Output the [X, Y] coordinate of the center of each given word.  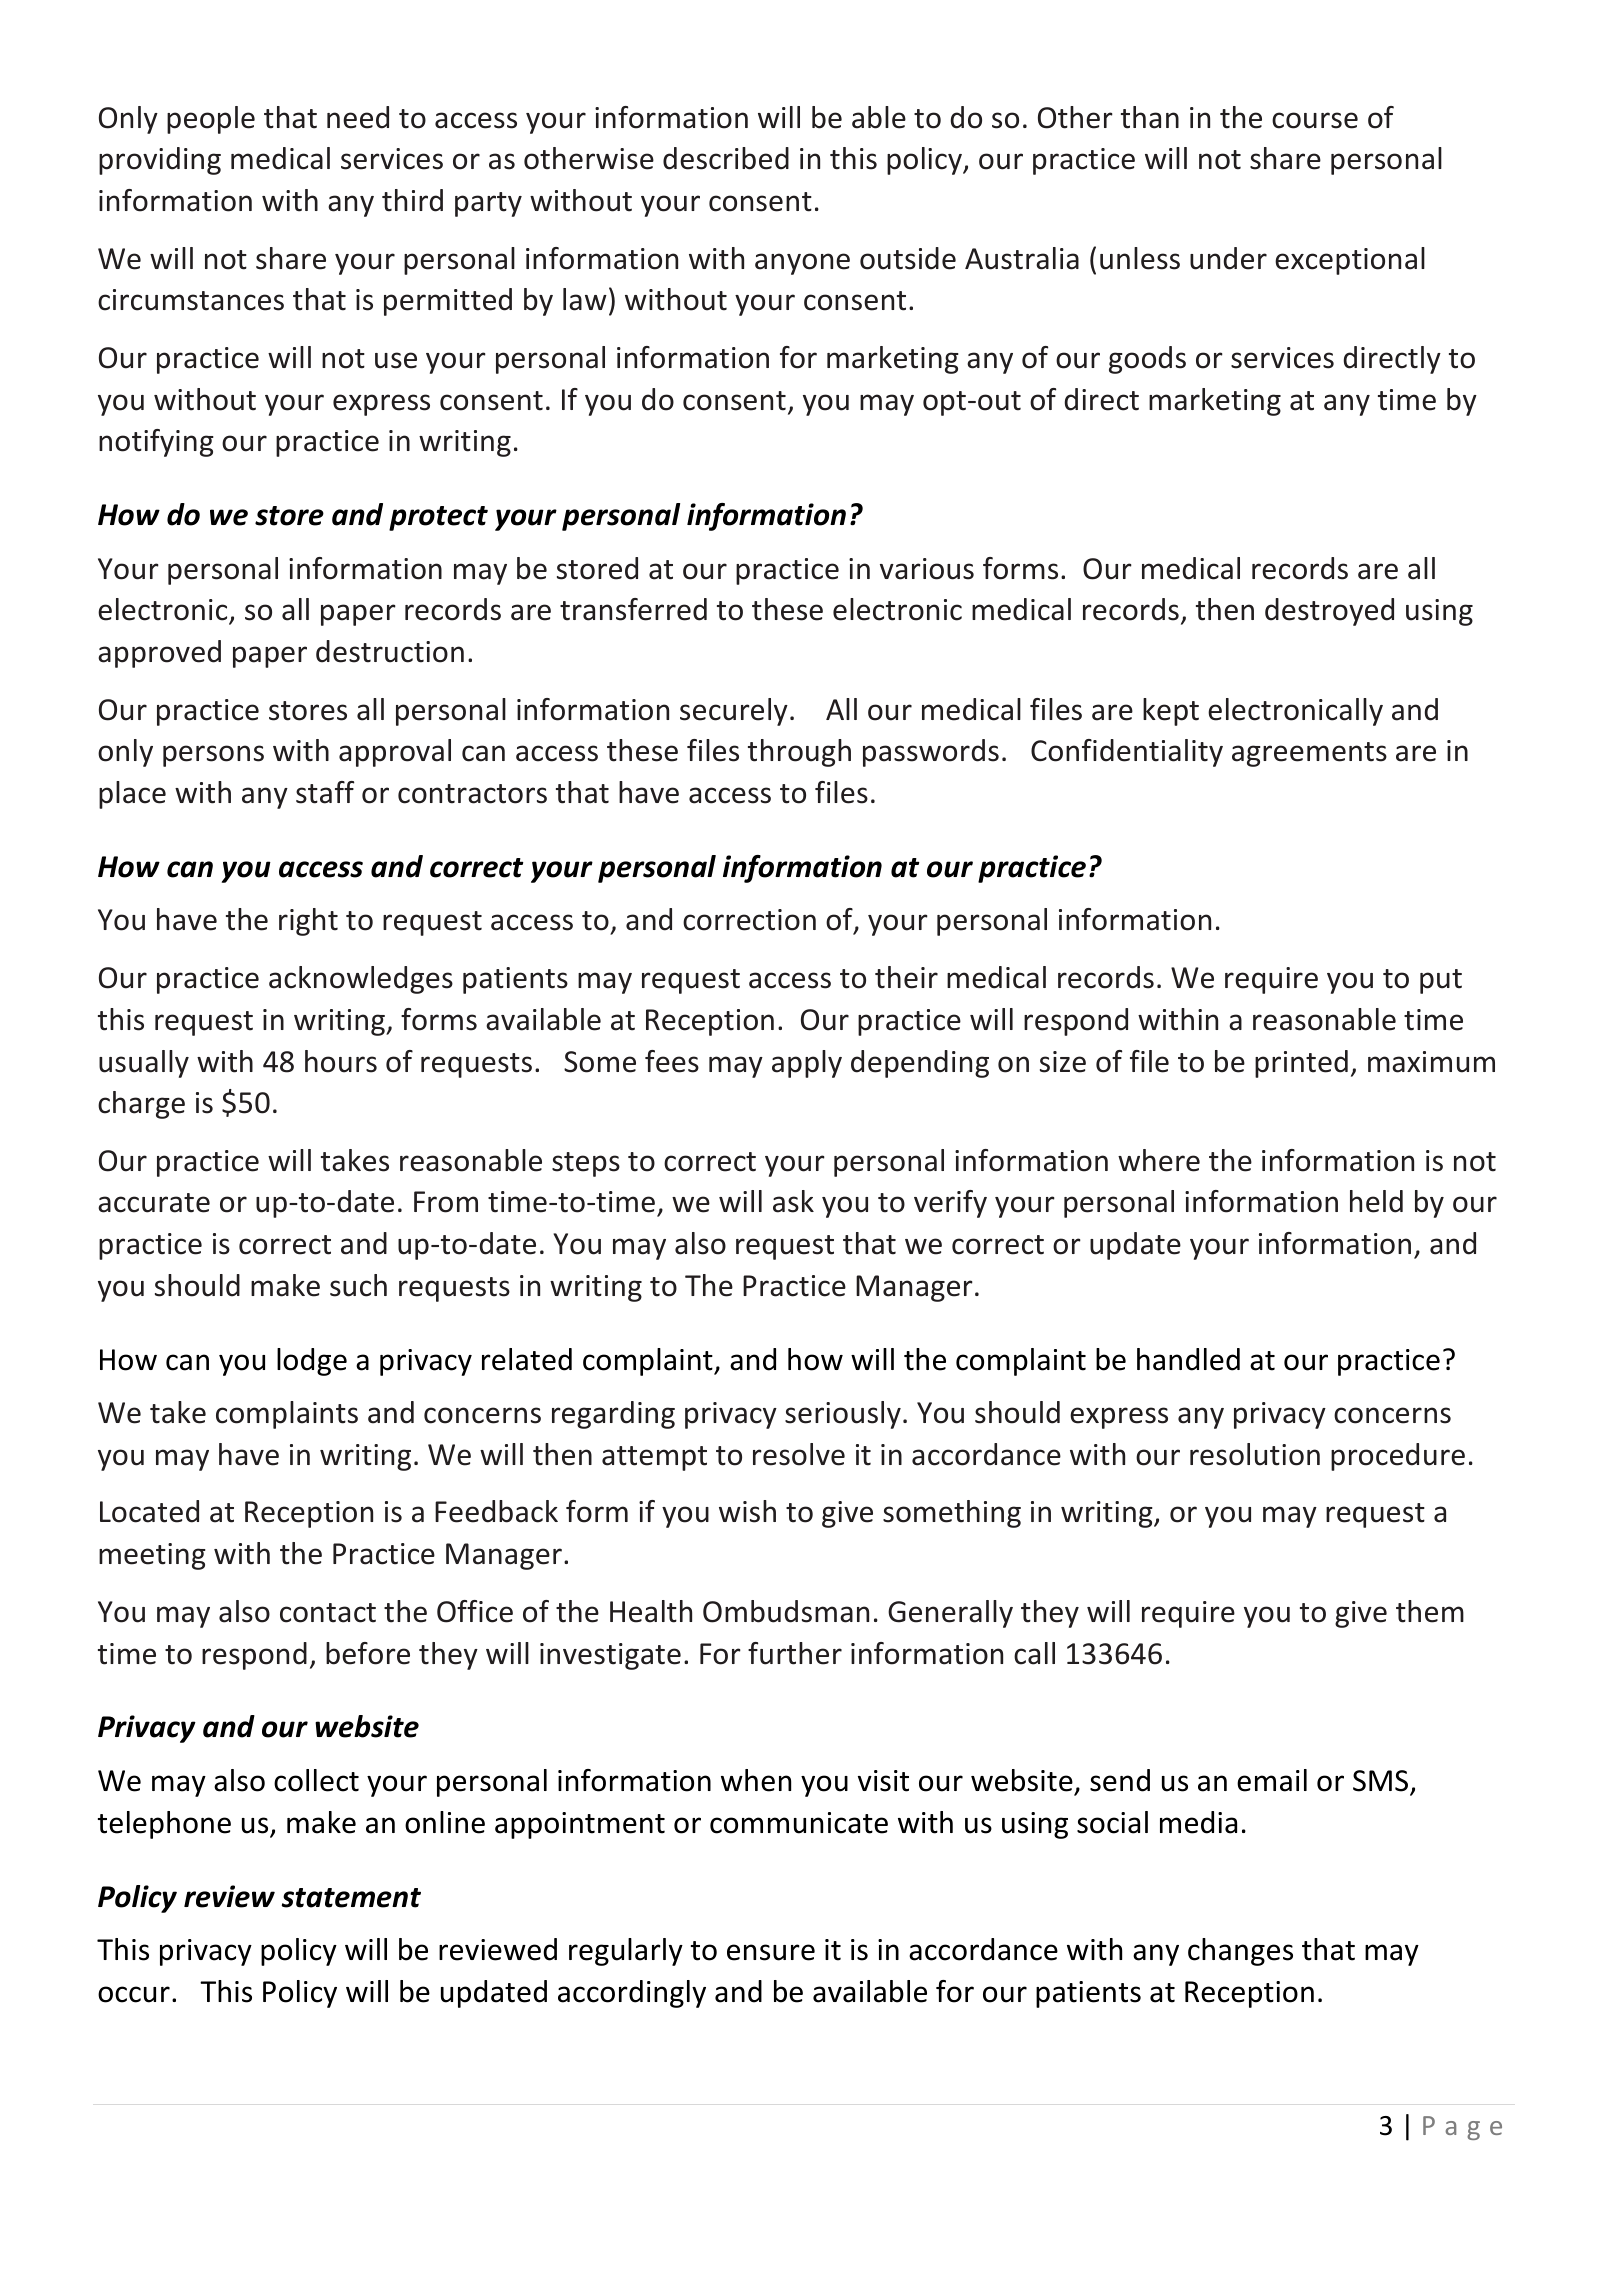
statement [351, 1898]
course [1315, 120]
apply [807, 1064]
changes [1240, 1952]
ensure [771, 1952]
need [358, 117]
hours [341, 1061]
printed [1301, 1064]
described [726, 158]
